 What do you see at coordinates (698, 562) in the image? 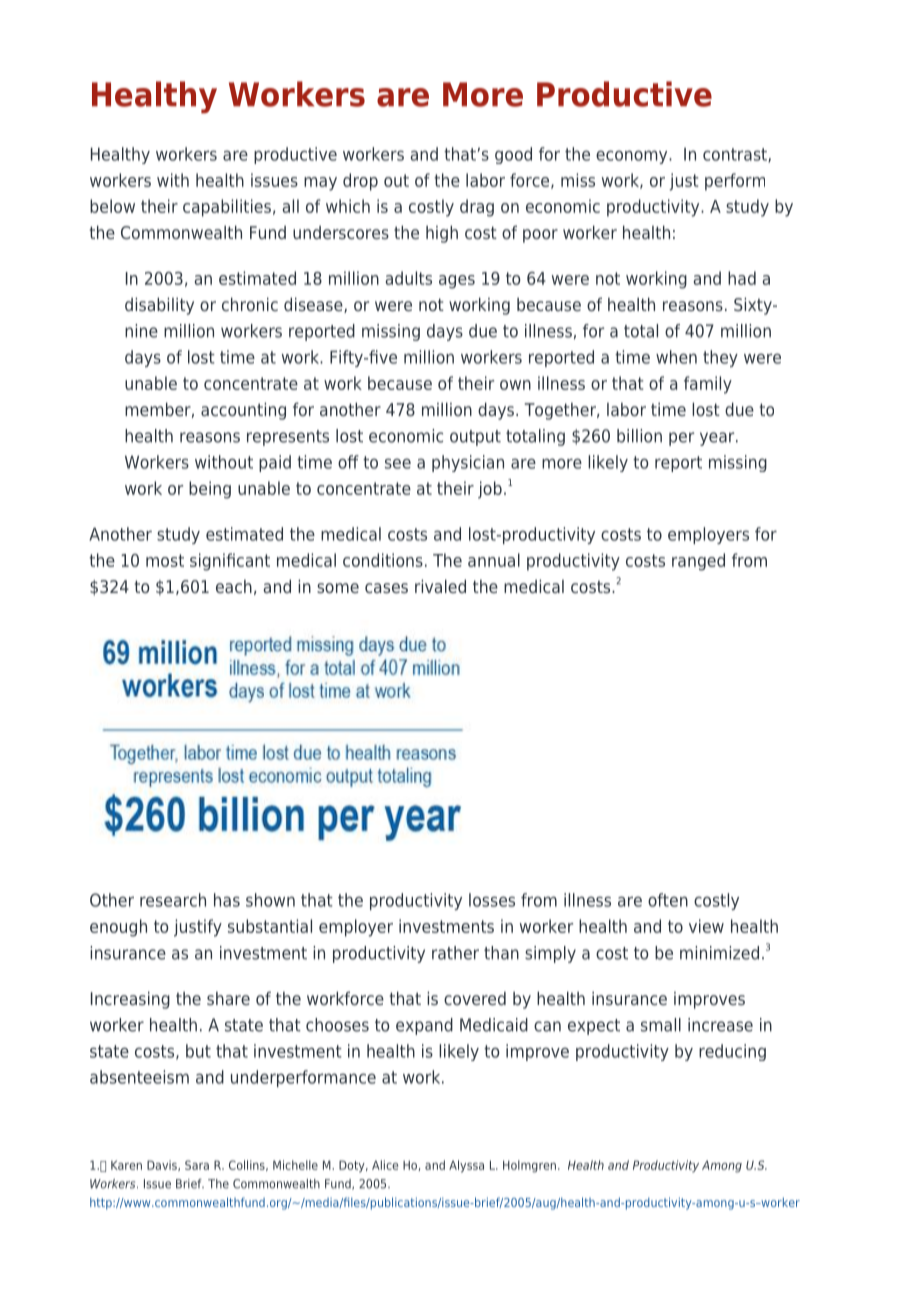
I see `ranged` at bounding box center [698, 562].
